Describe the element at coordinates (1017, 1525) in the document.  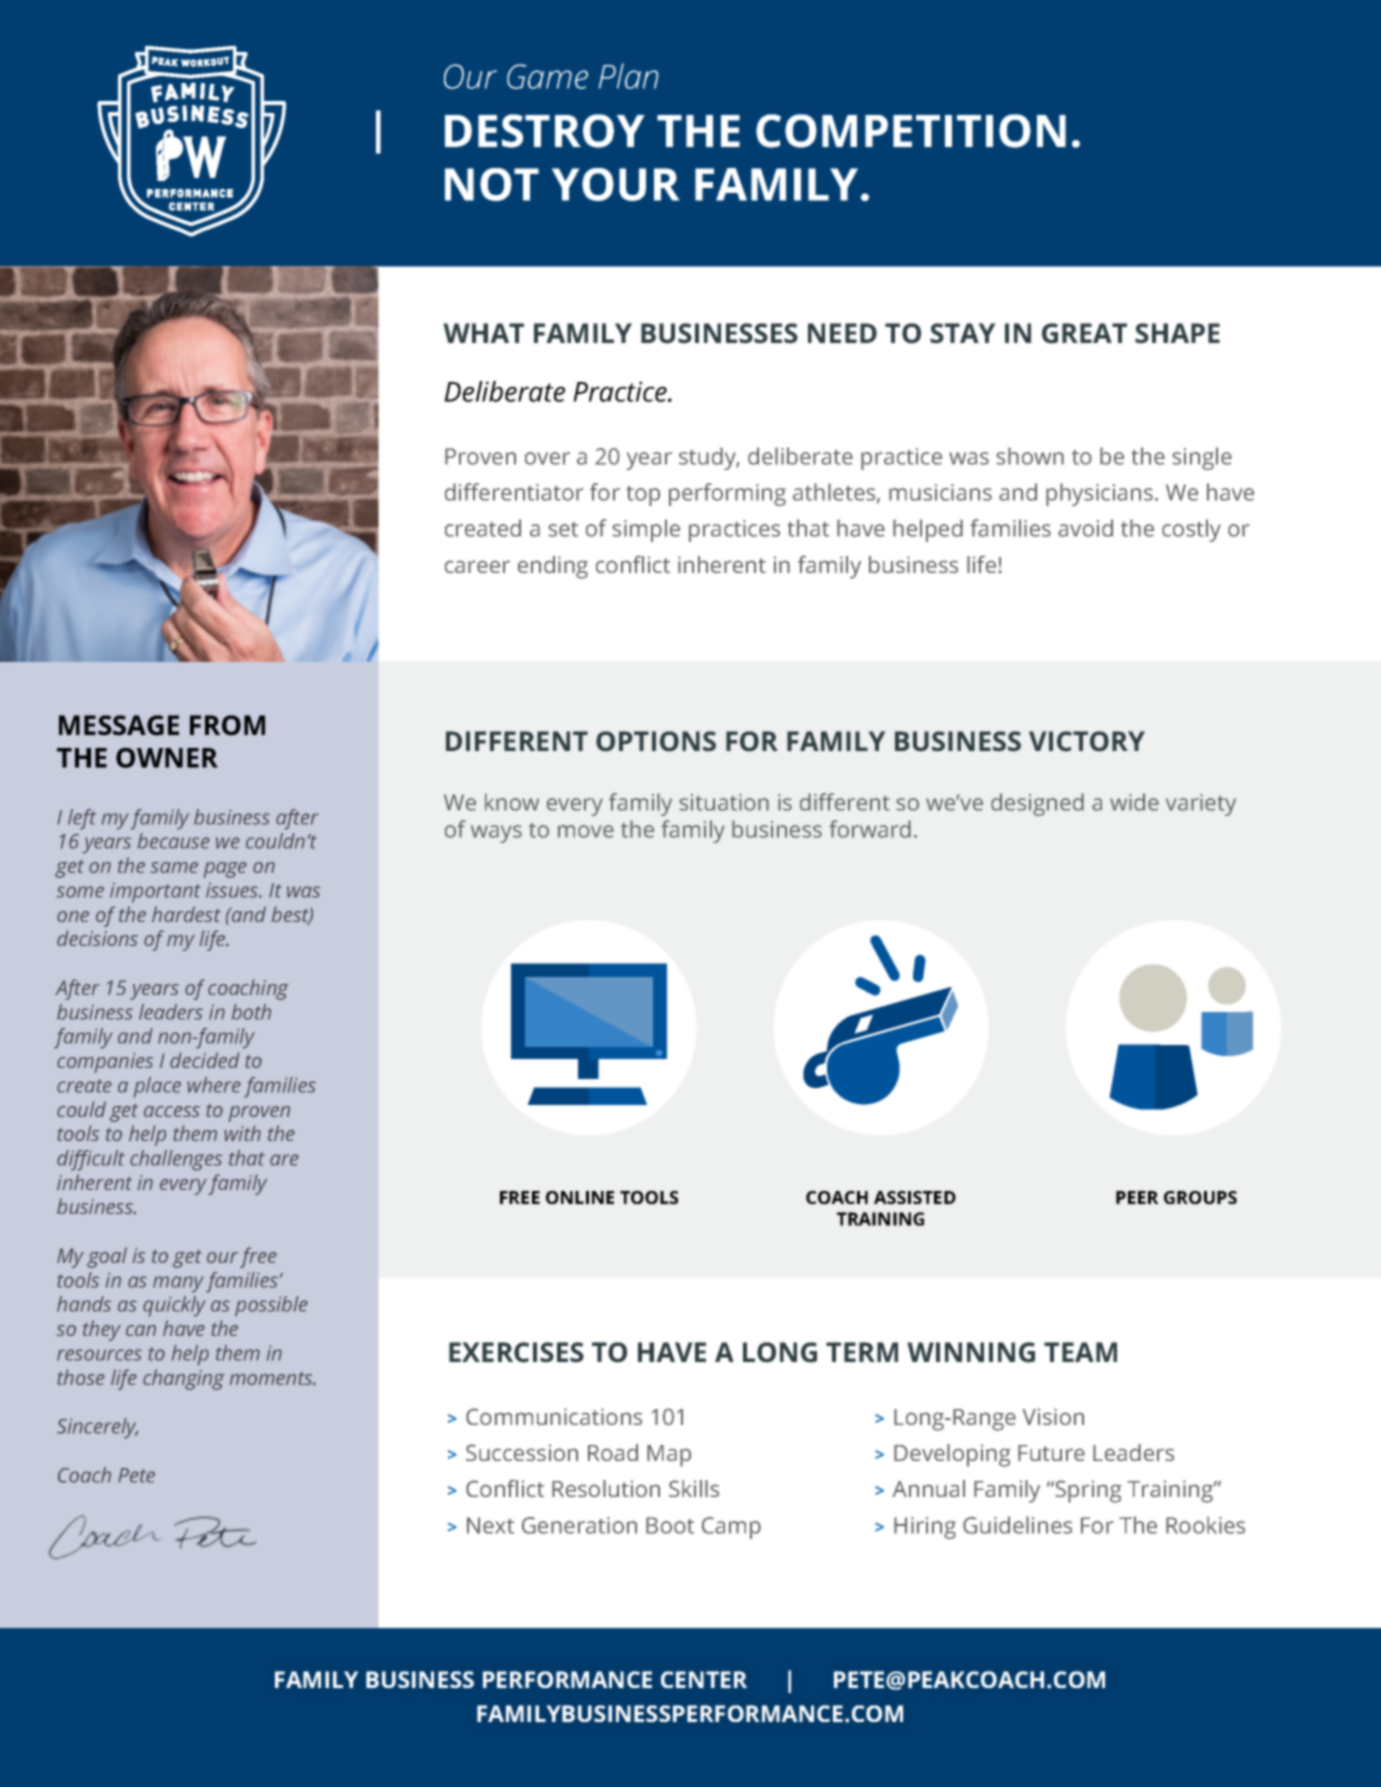
I see `Guidelines` at that location.
